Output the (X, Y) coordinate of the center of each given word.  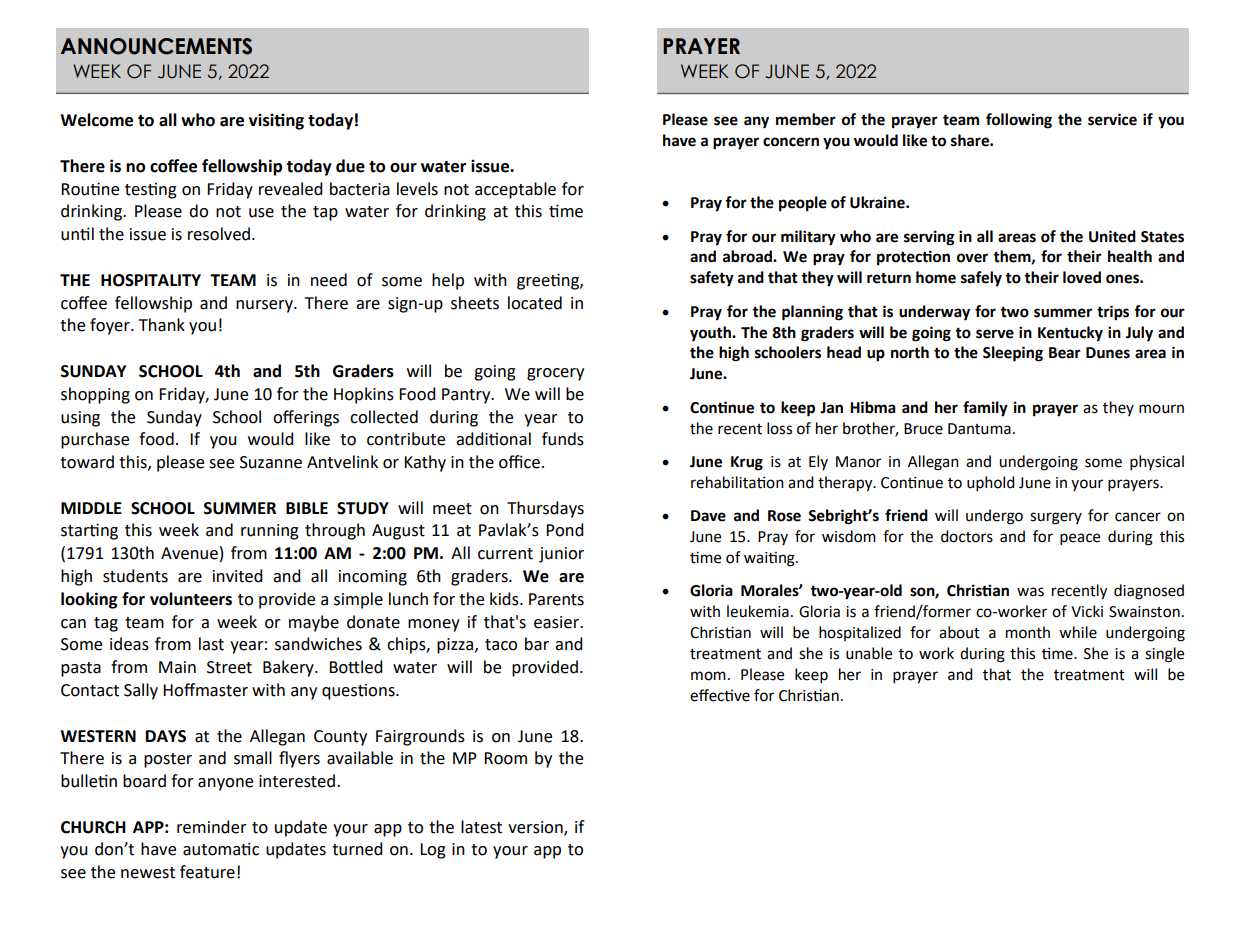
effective (720, 695)
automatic (221, 849)
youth (711, 334)
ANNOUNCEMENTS (156, 46)
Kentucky (1070, 334)
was (1030, 592)
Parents (556, 599)
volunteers (191, 599)
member (806, 119)
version (536, 828)
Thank (162, 325)
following (1019, 121)
